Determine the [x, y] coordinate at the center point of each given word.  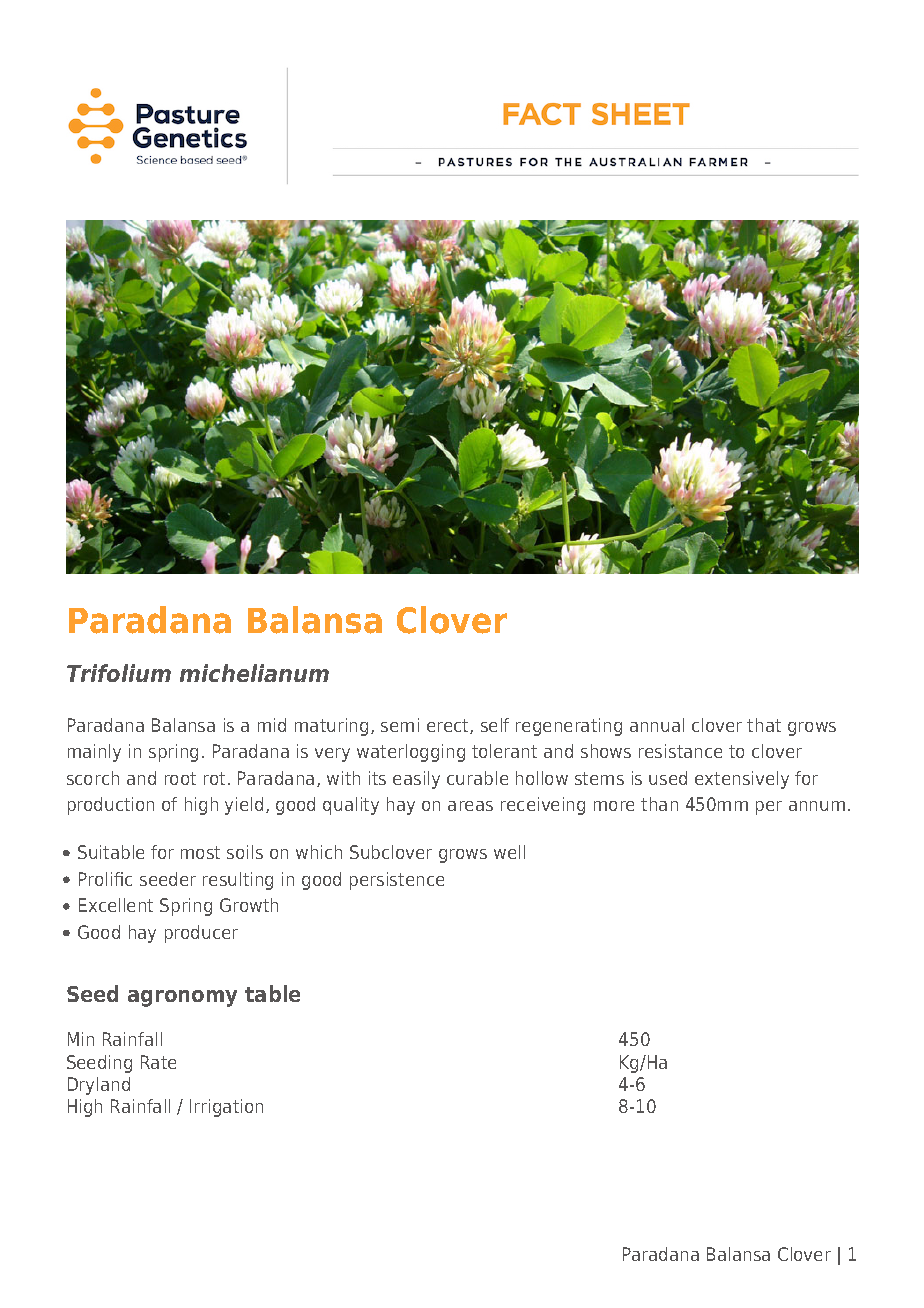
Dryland [99, 1086]
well [509, 852]
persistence [397, 881]
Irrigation [226, 1108]
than [659, 804]
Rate [158, 1062]
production [111, 806]
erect [449, 726]
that [764, 725]
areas [470, 806]
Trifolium [119, 673]
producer [201, 934]
